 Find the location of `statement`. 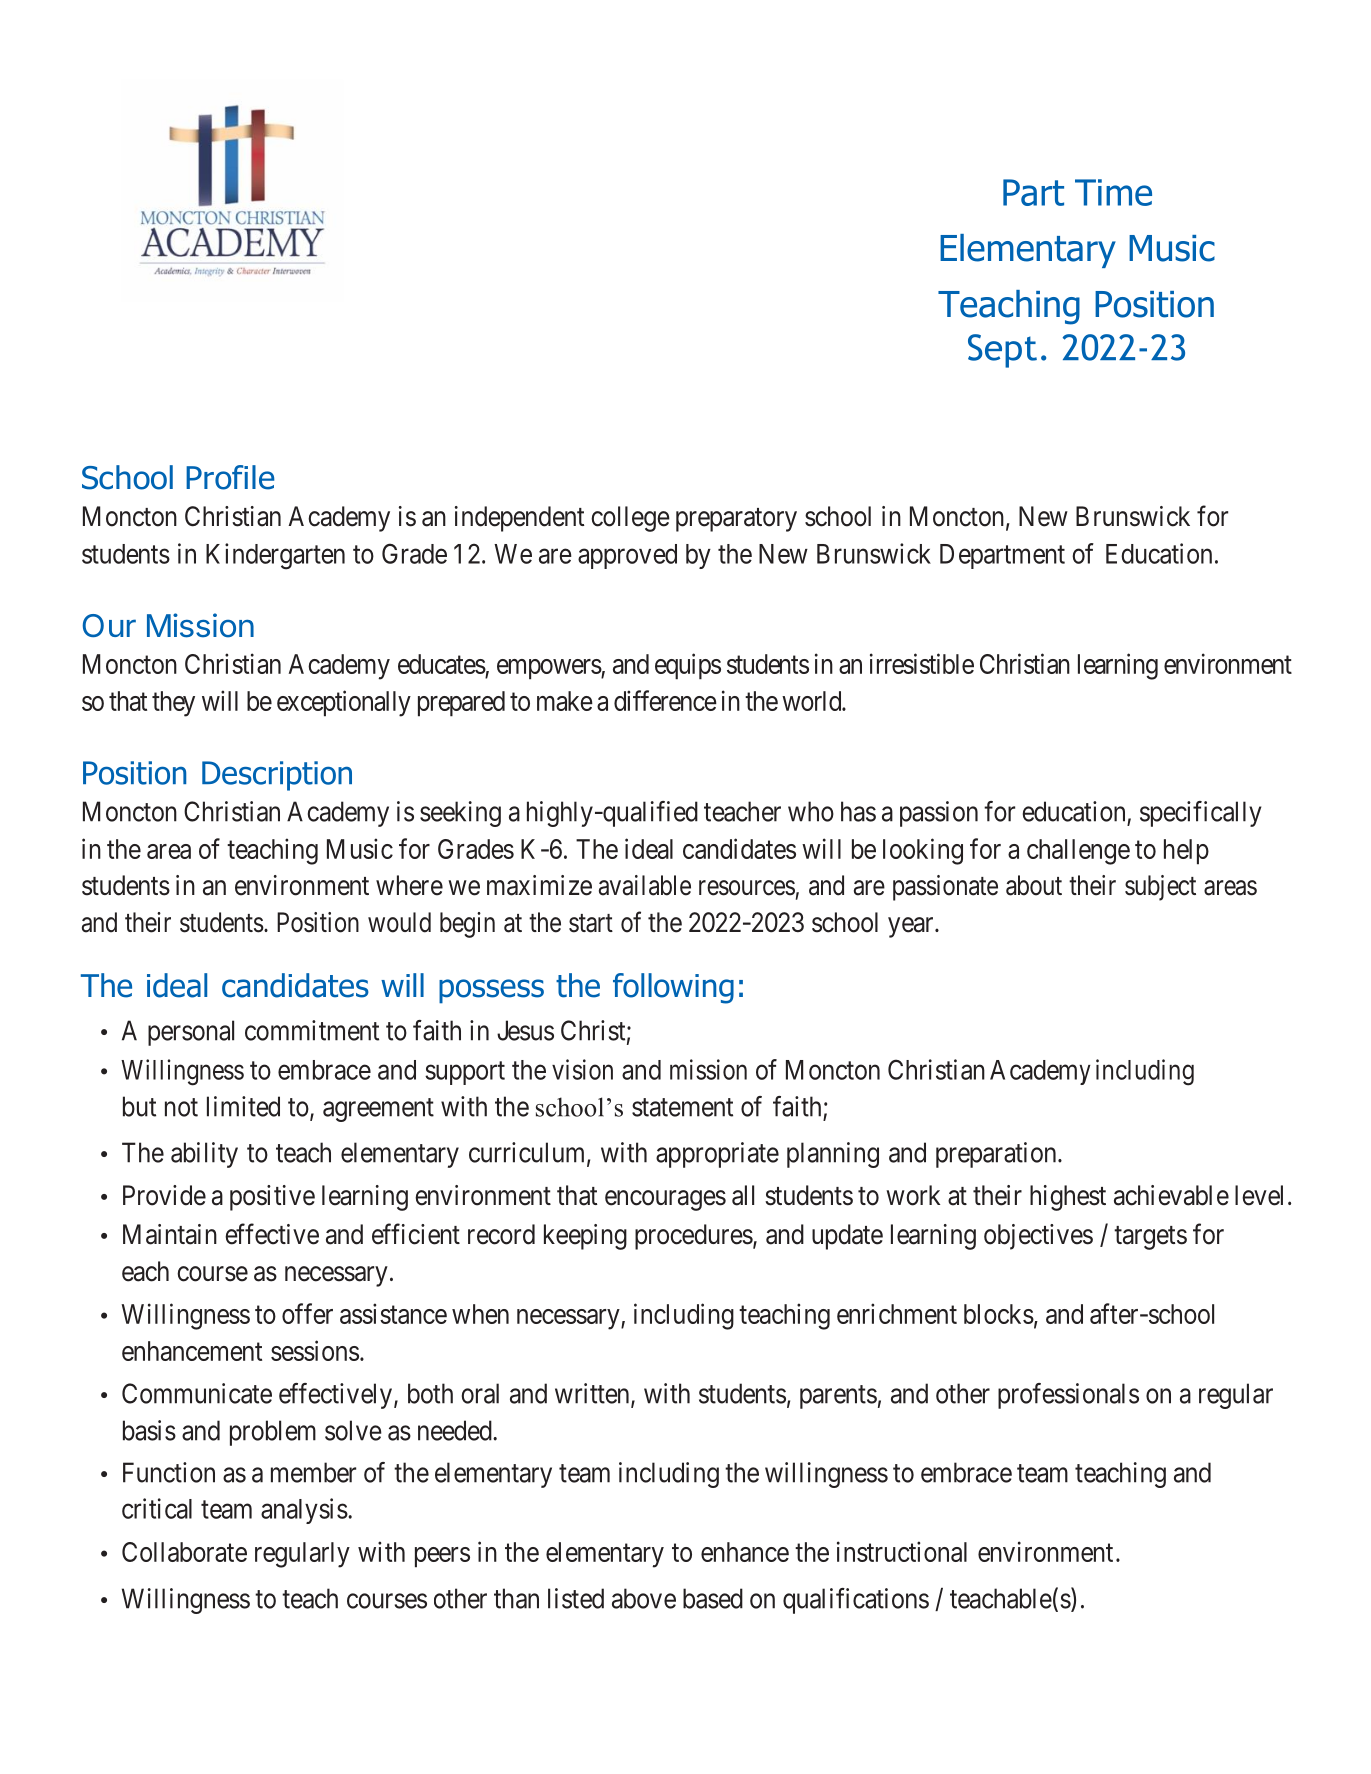

statement is located at coordinates (682, 1107).
